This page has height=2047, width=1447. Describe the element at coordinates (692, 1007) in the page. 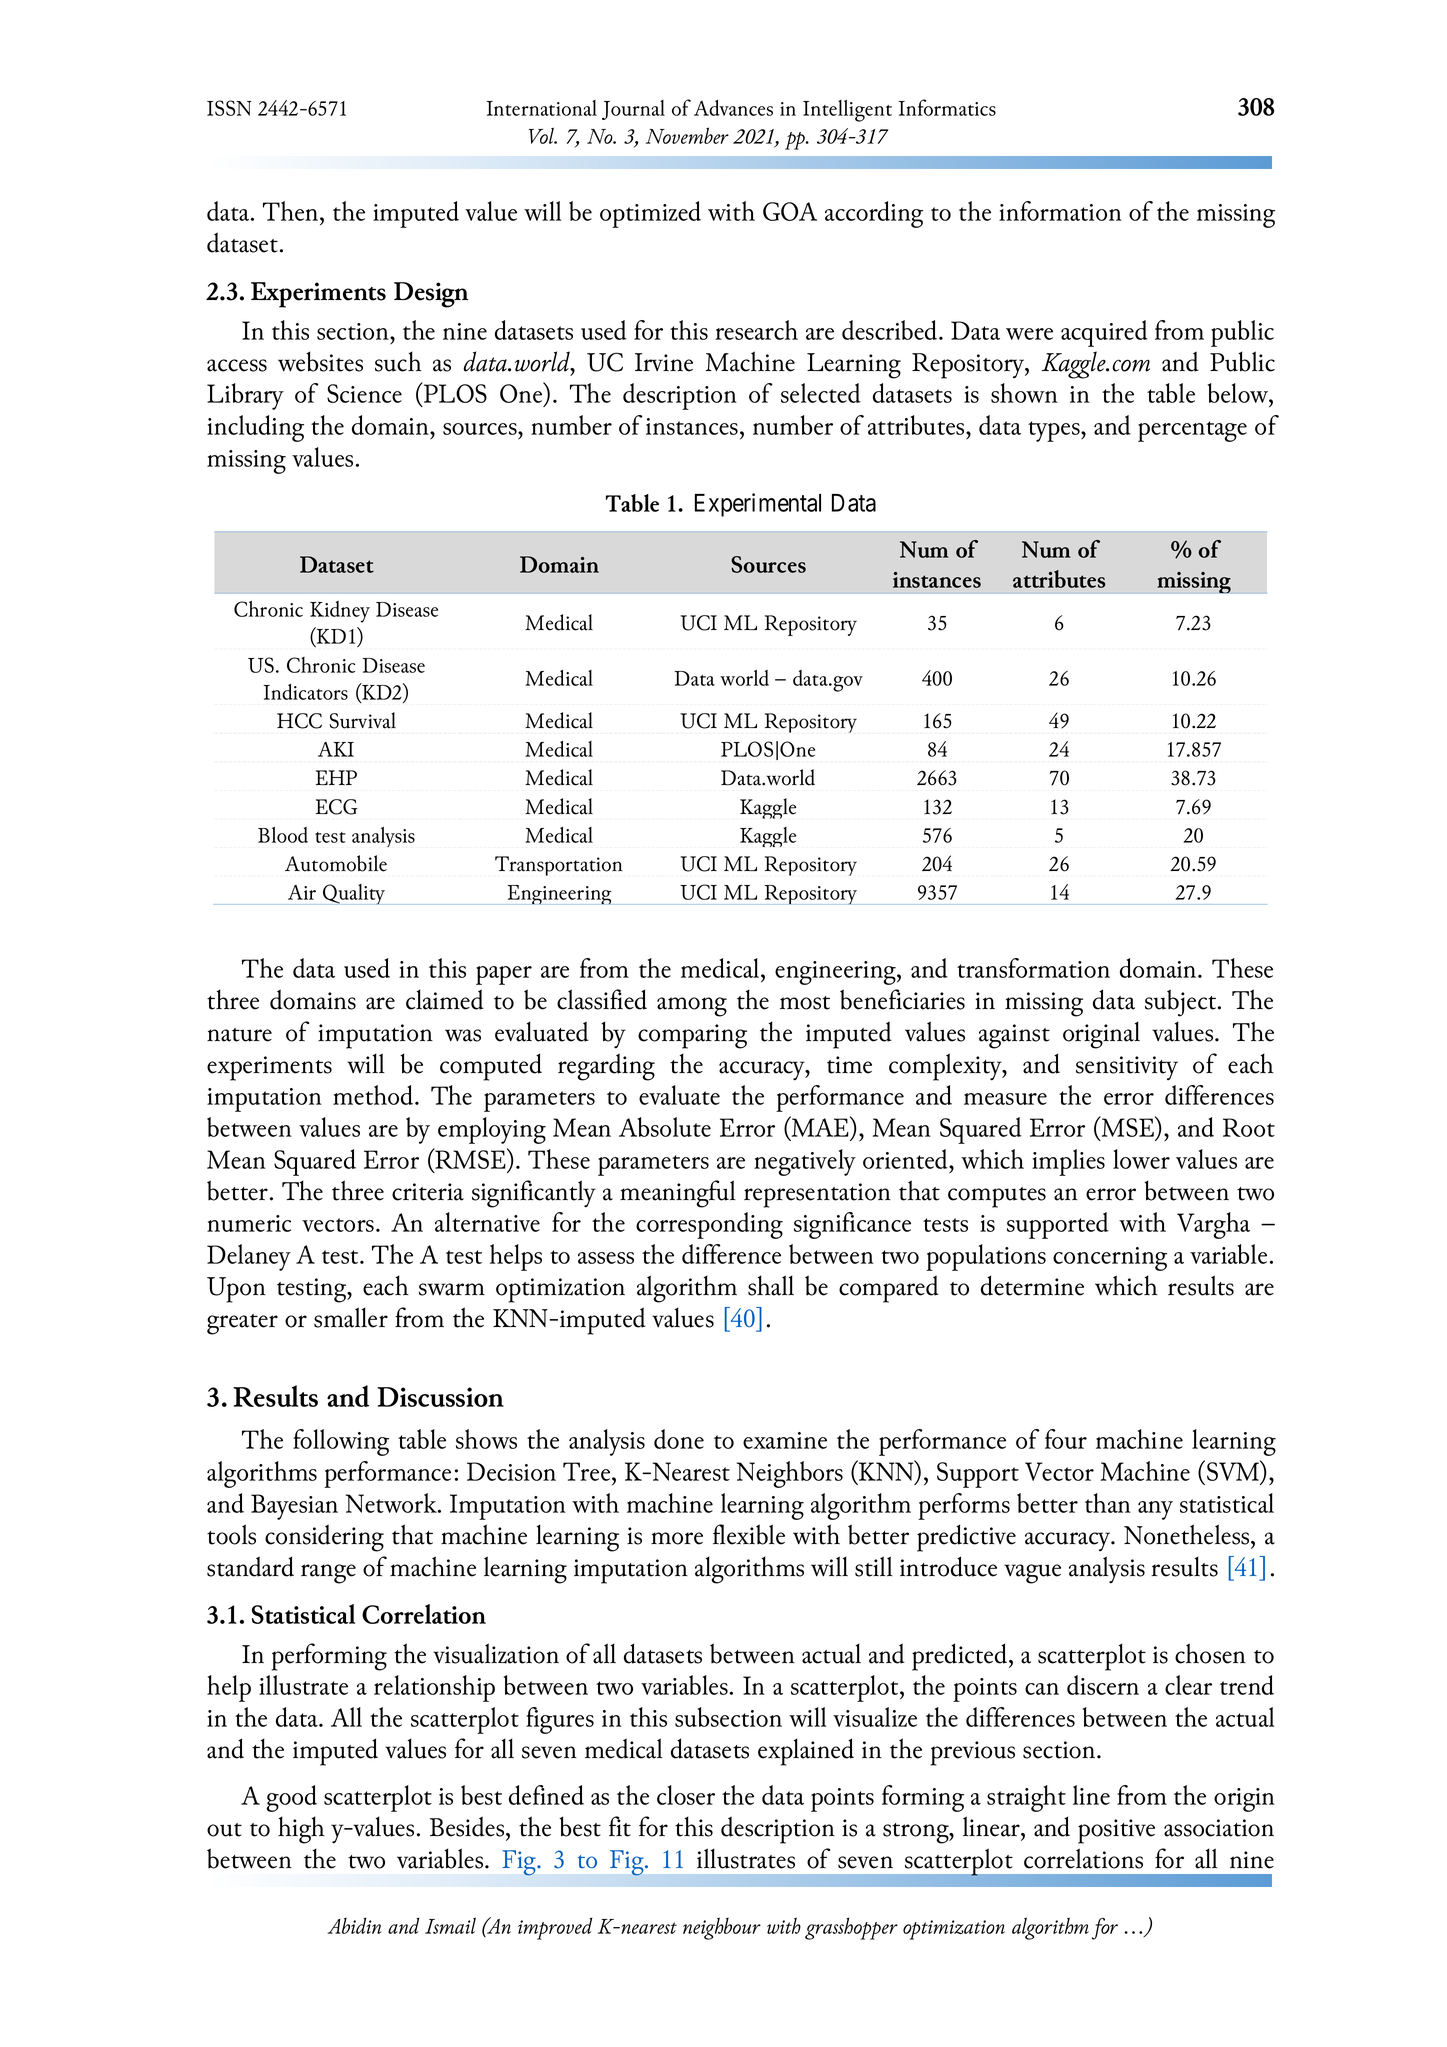

I see `among` at that location.
